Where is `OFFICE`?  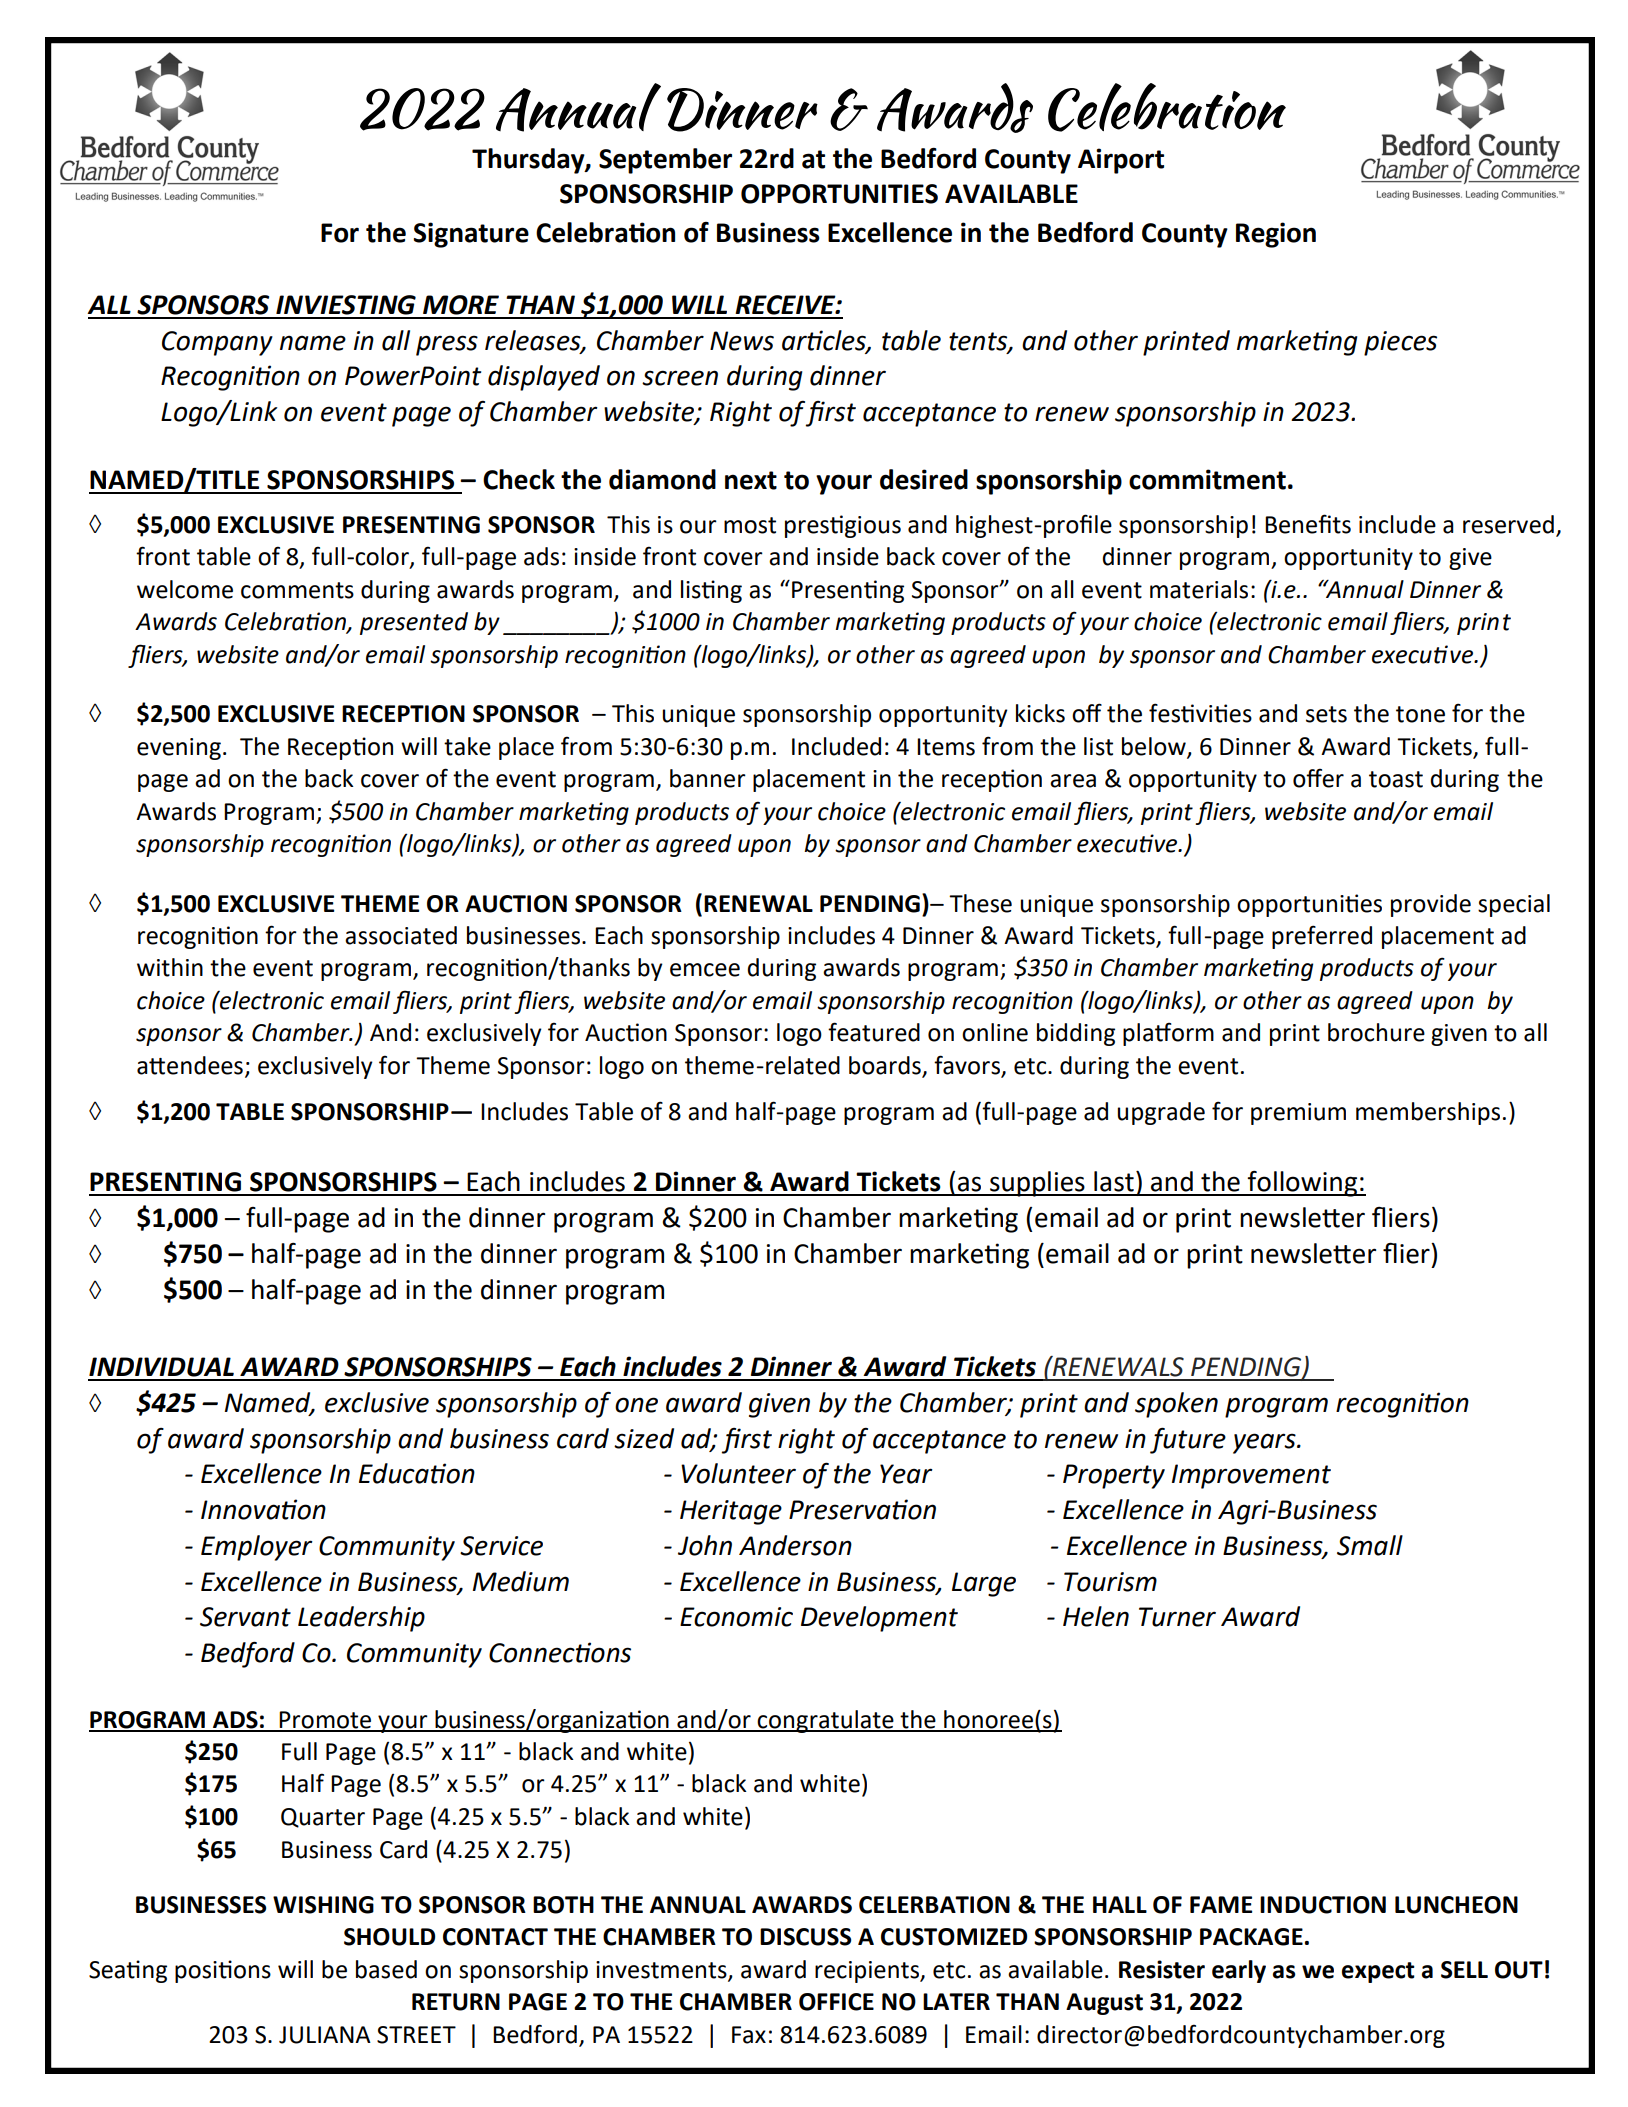
OFFICE is located at coordinates (836, 2002).
